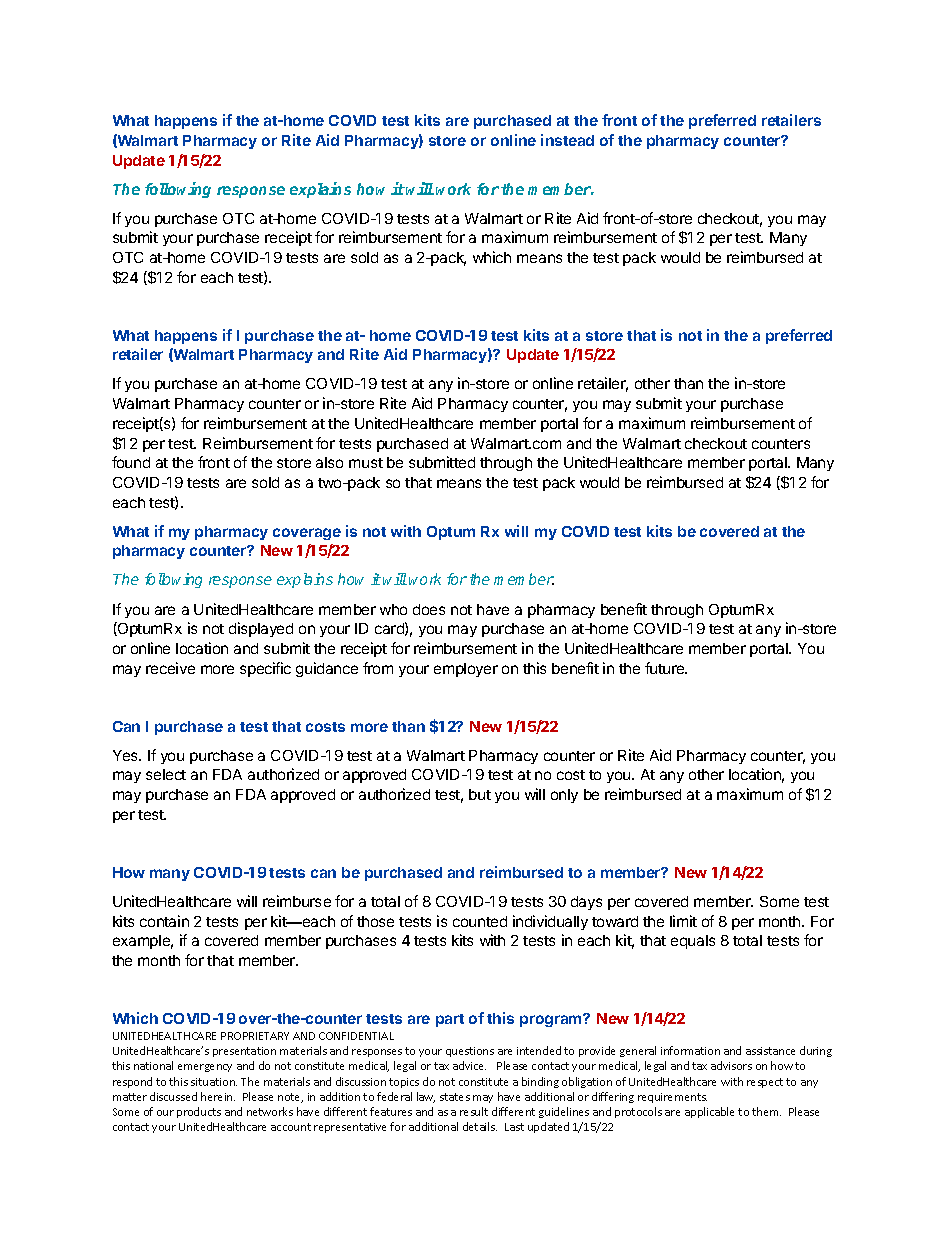  What do you see at coordinates (709, 1112) in the screenshot?
I see `applicable` at bounding box center [709, 1112].
